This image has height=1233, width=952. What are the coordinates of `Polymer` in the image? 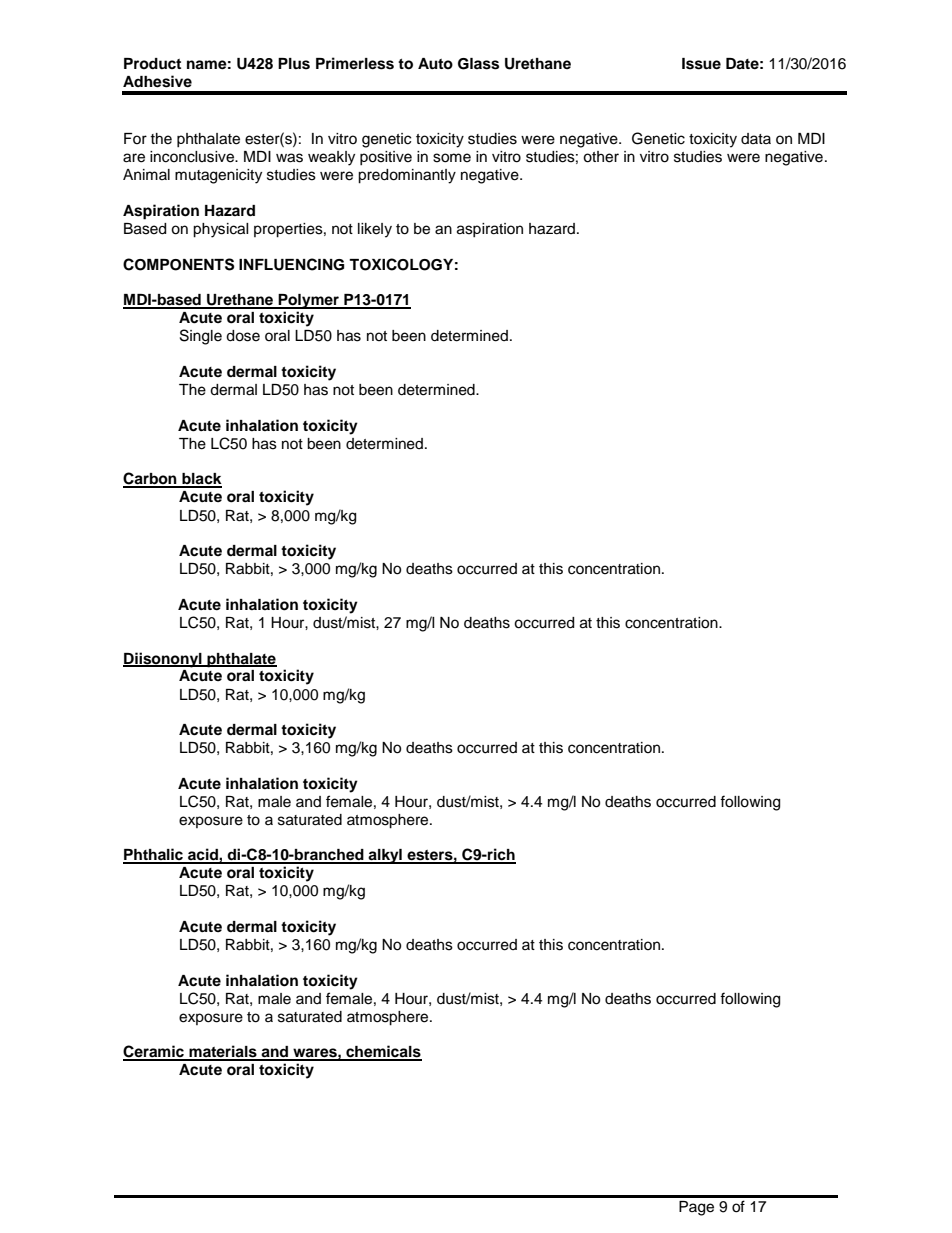 It's located at (309, 301).
